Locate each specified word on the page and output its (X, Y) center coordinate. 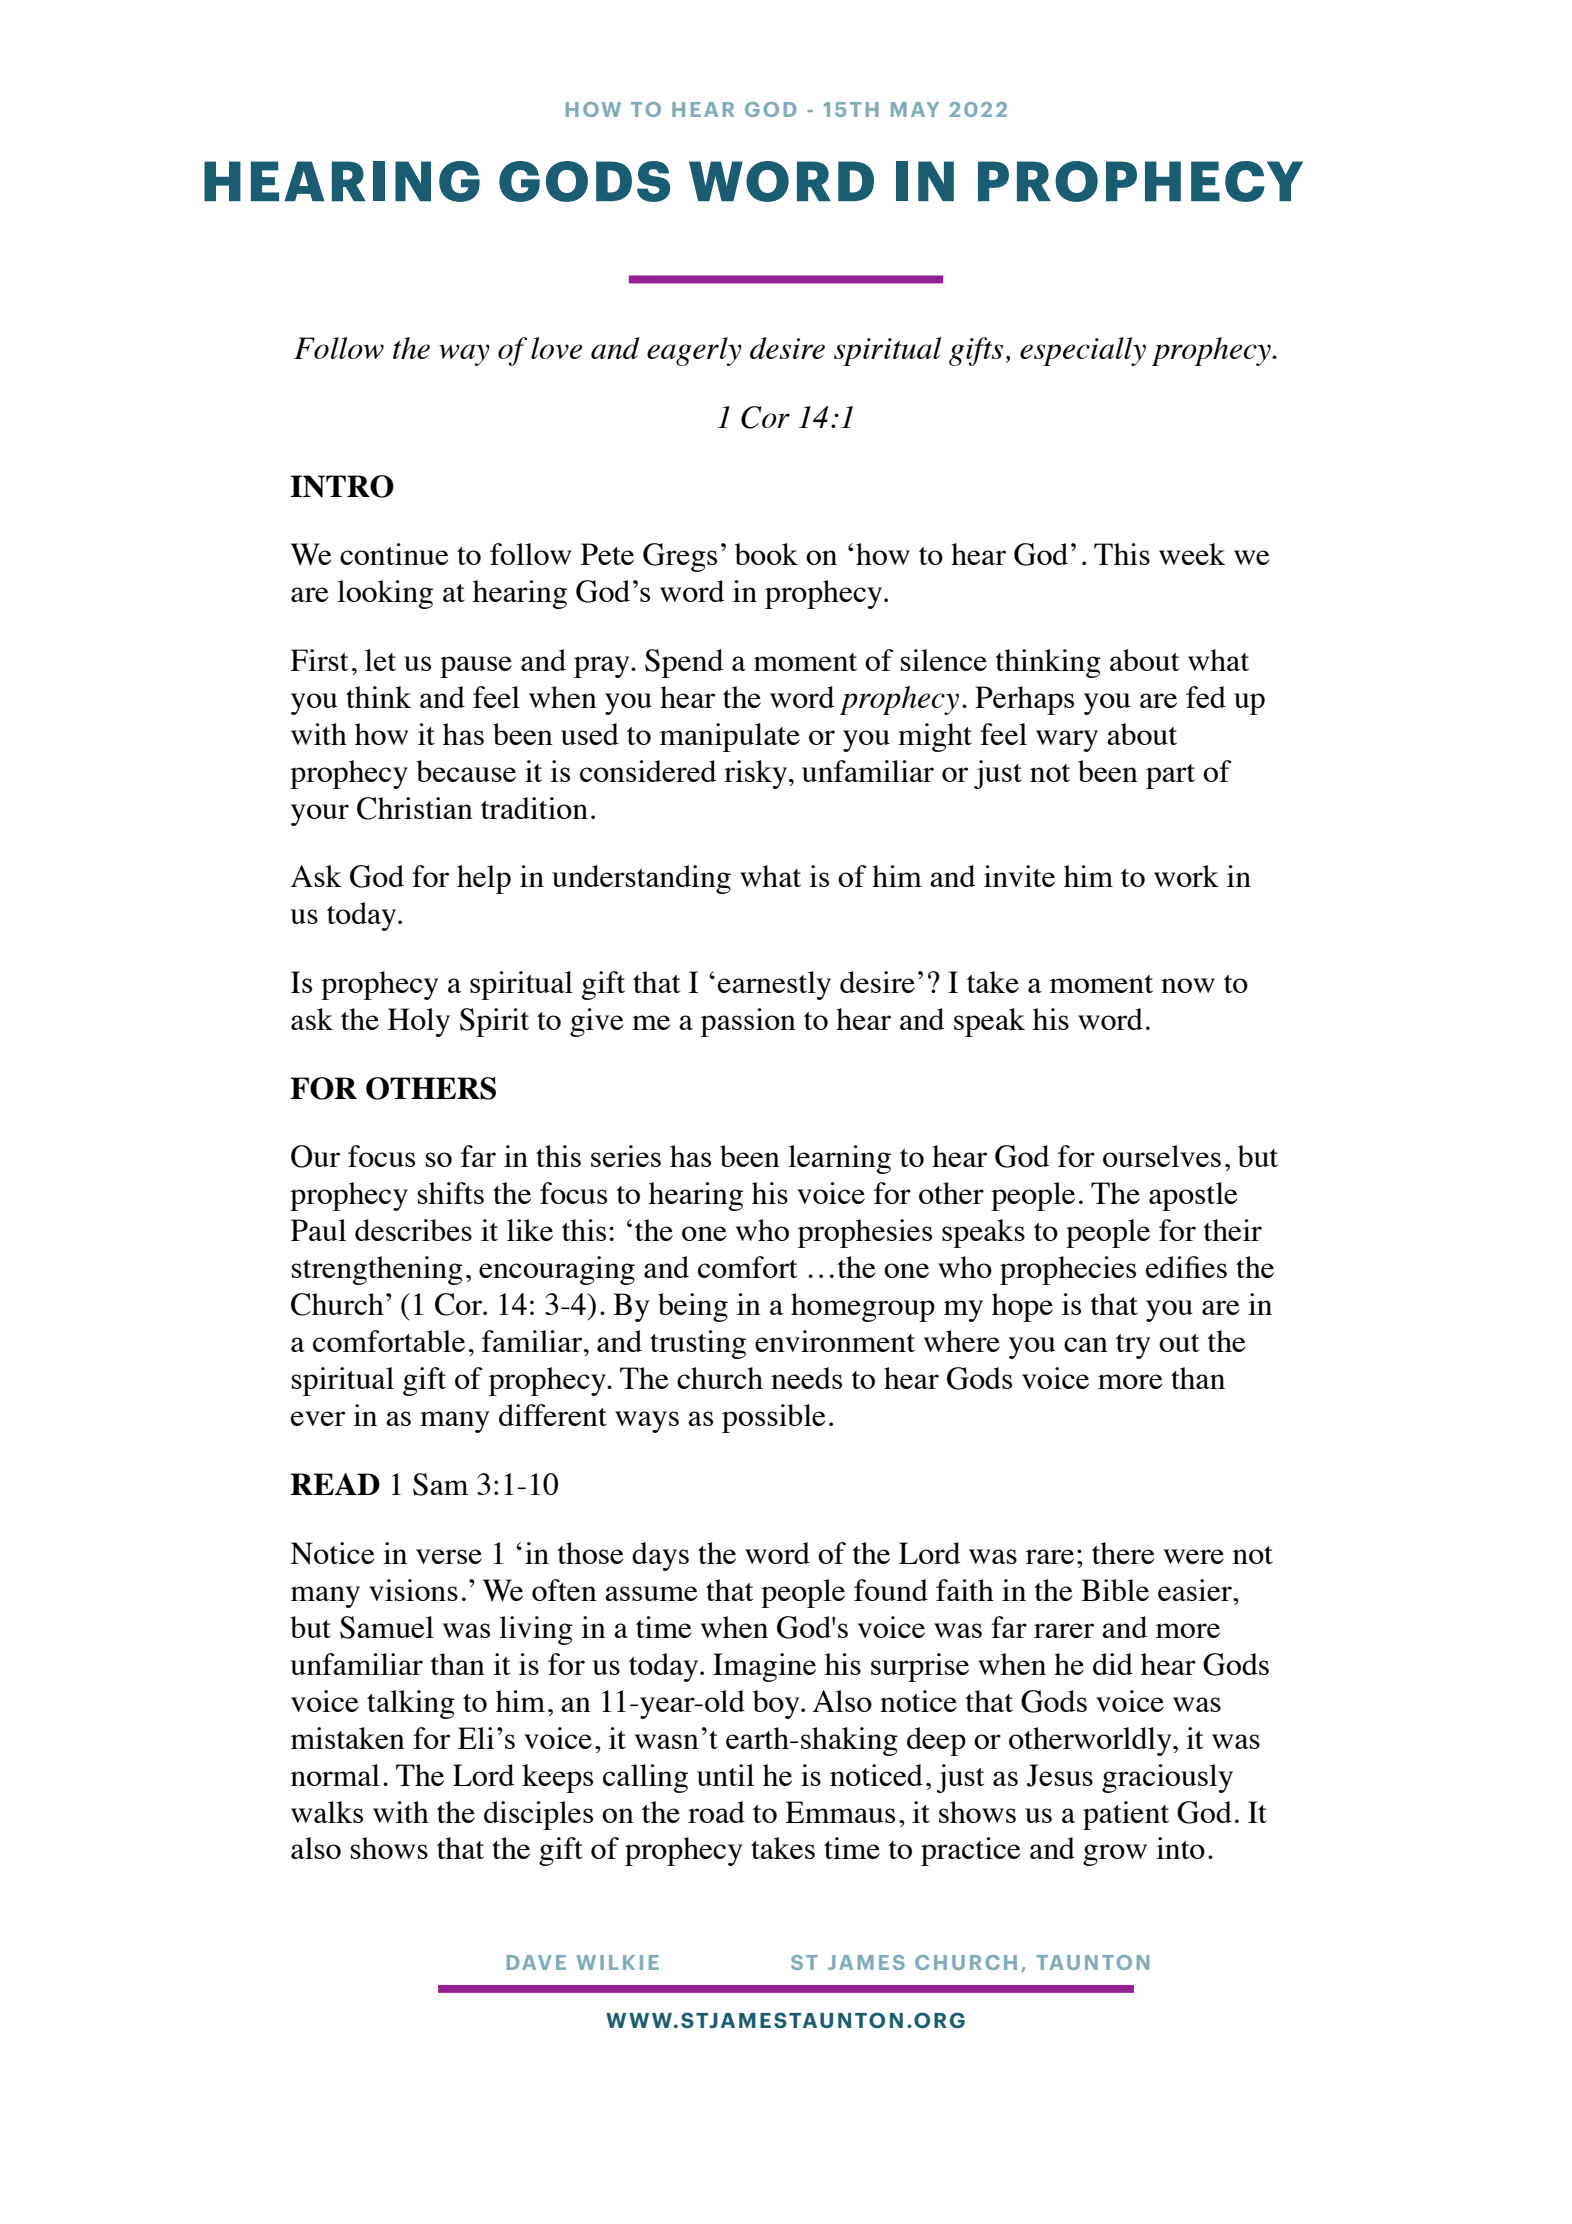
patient (1126, 1815)
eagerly (694, 351)
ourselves (1162, 1156)
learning (839, 1159)
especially (1083, 351)
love (556, 348)
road (716, 1812)
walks (327, 1812)
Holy (419, 1022)
